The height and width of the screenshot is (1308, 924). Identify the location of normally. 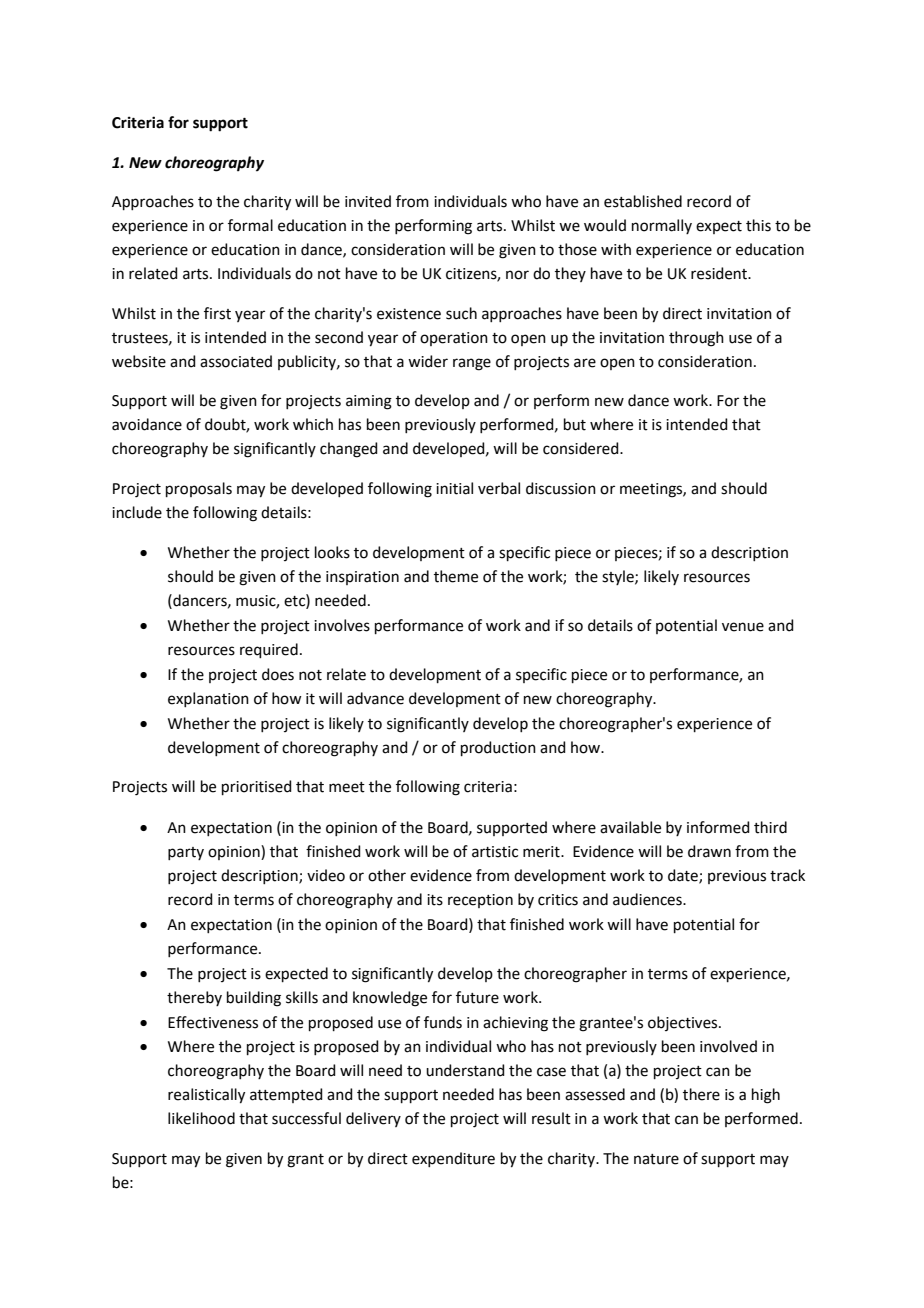
(662, 226).
